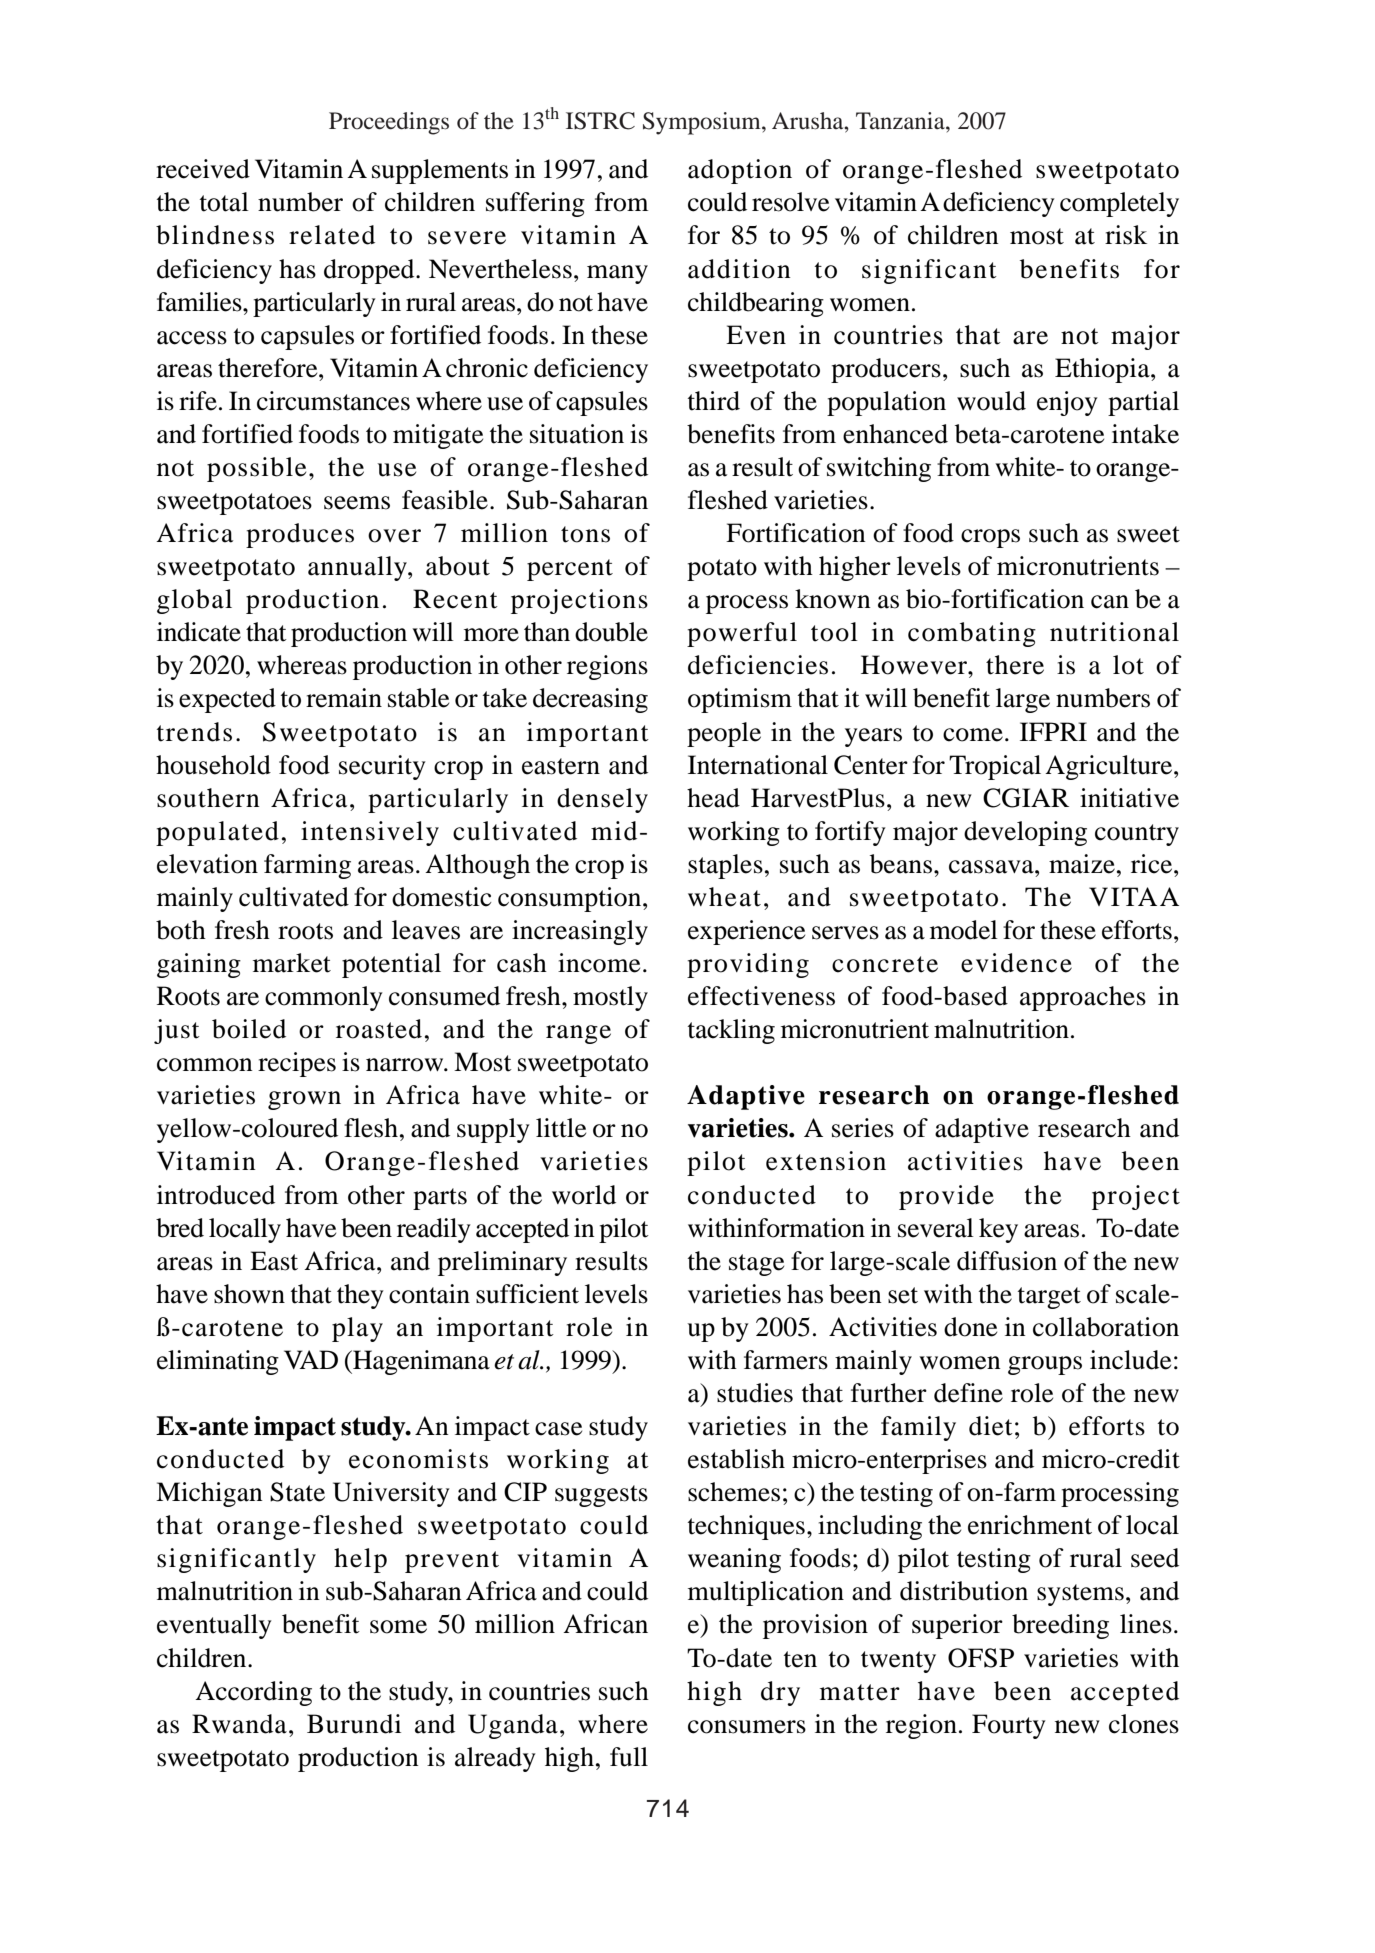 This image has width=1375, height=1953. Describe the element at coordinates (253, 1693) in the image. I see `According` at that location.
